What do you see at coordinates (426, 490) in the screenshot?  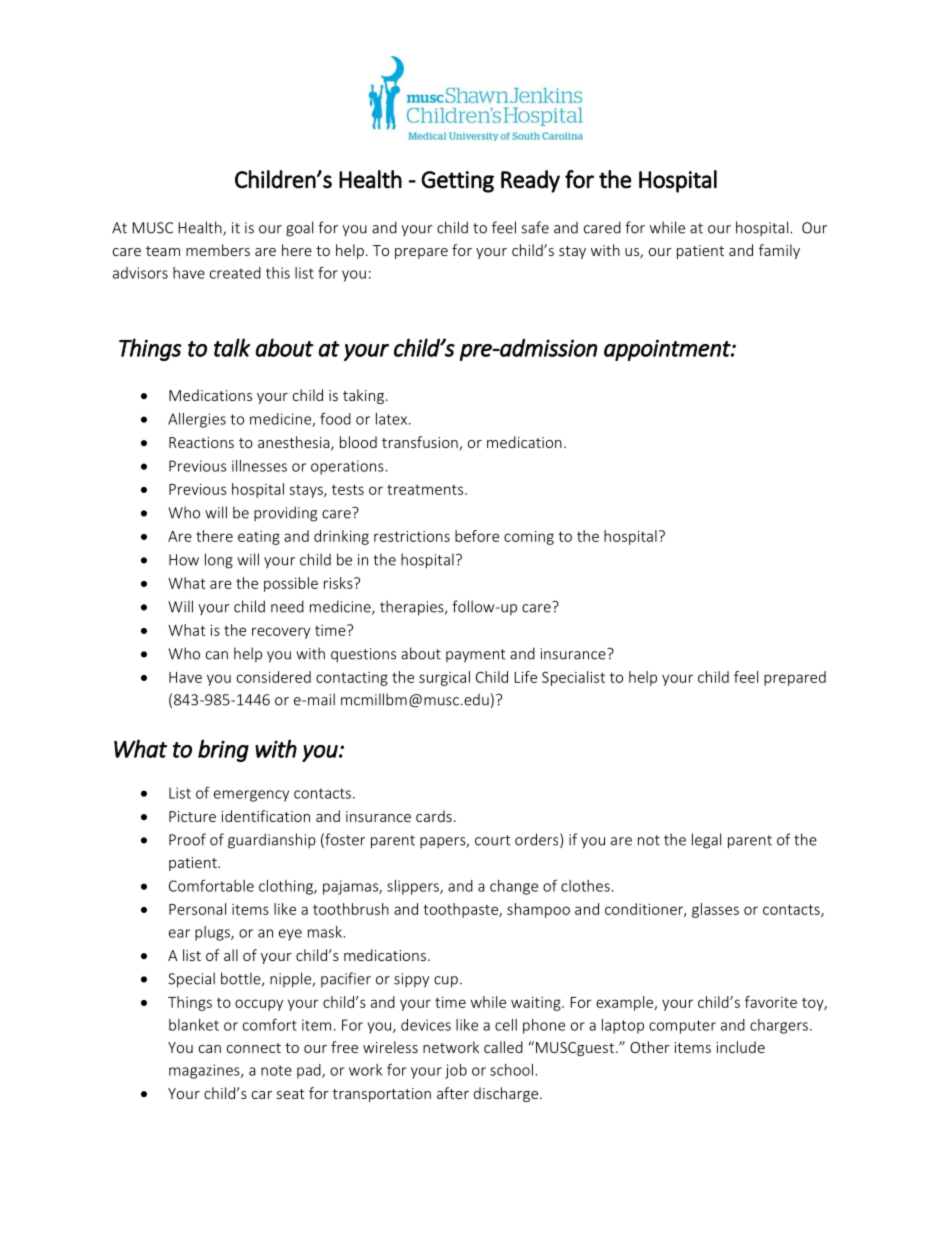 I see `treatments` at bounding box center [426, 490].
